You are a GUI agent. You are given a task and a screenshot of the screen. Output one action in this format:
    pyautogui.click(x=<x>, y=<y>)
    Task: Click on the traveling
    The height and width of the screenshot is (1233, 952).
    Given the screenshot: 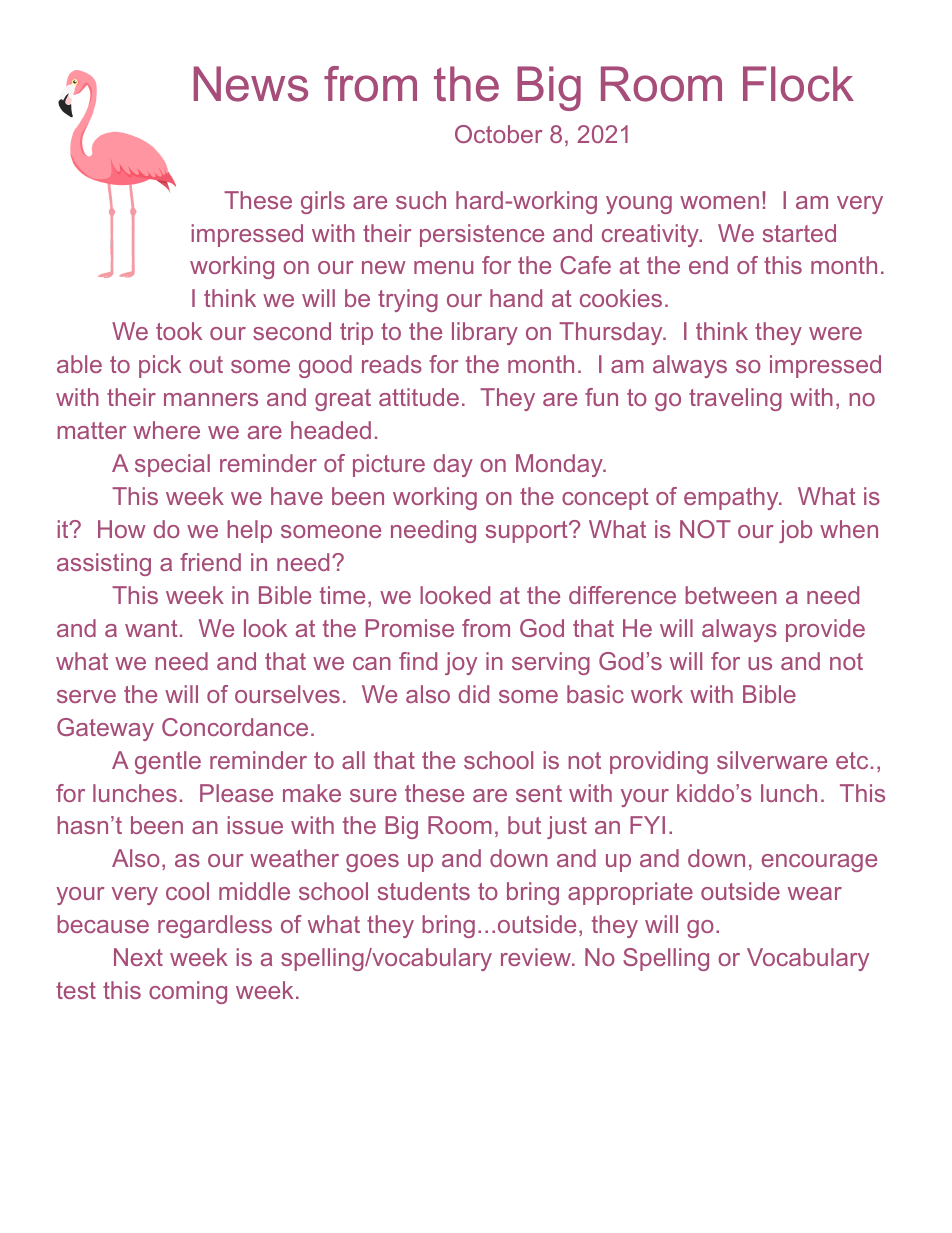 What is the action you would take?
    pyautogui.click(x=735, y=399)
